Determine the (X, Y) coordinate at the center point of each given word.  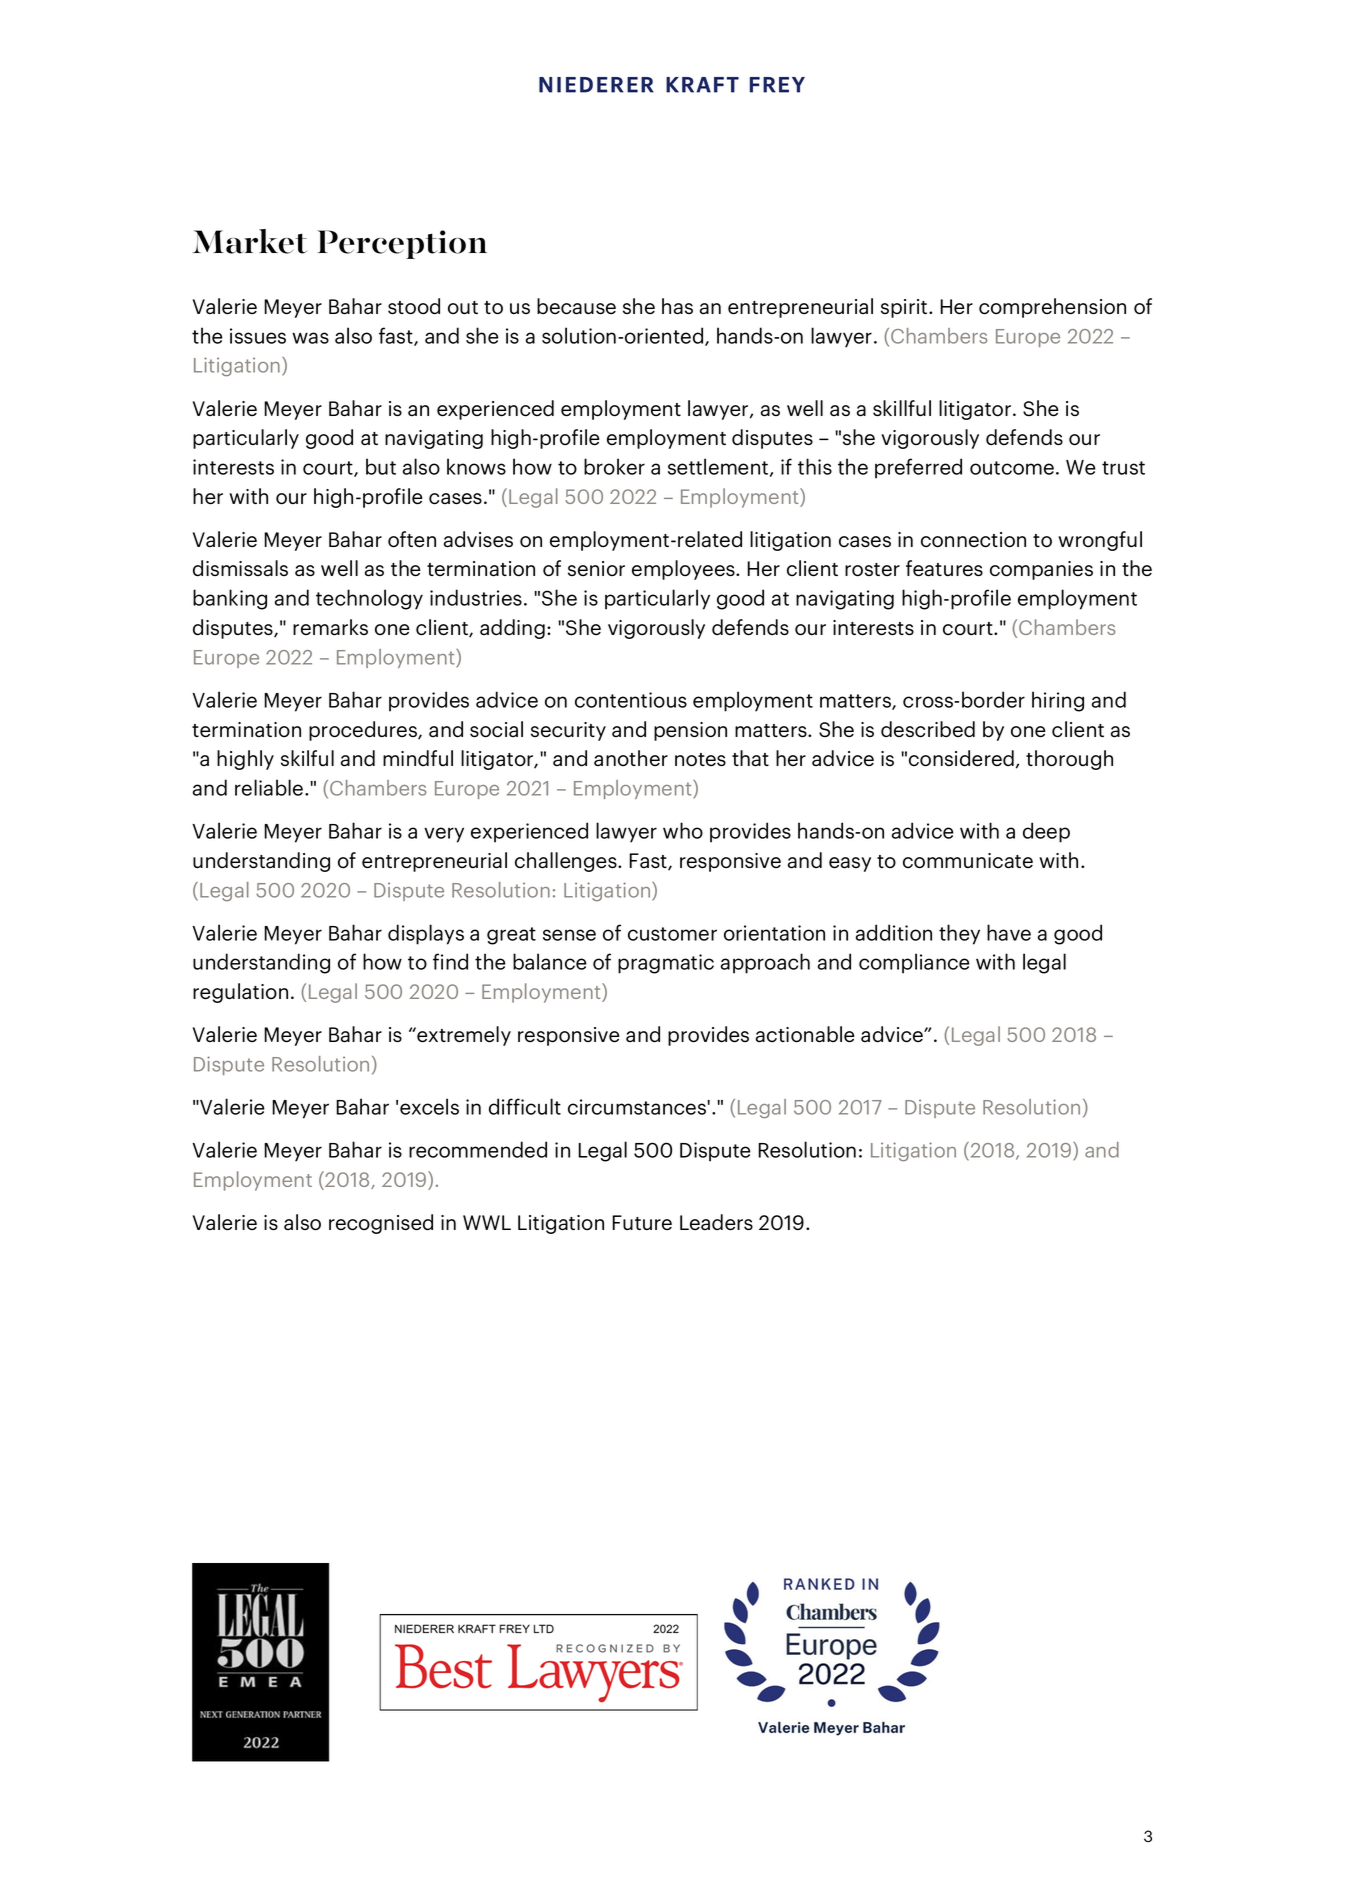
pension (690, 731)
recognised (381, 1224)
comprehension (1052, 308)
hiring (1058, 701)
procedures (364, 731)
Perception (402, 244)
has (677, 306)
